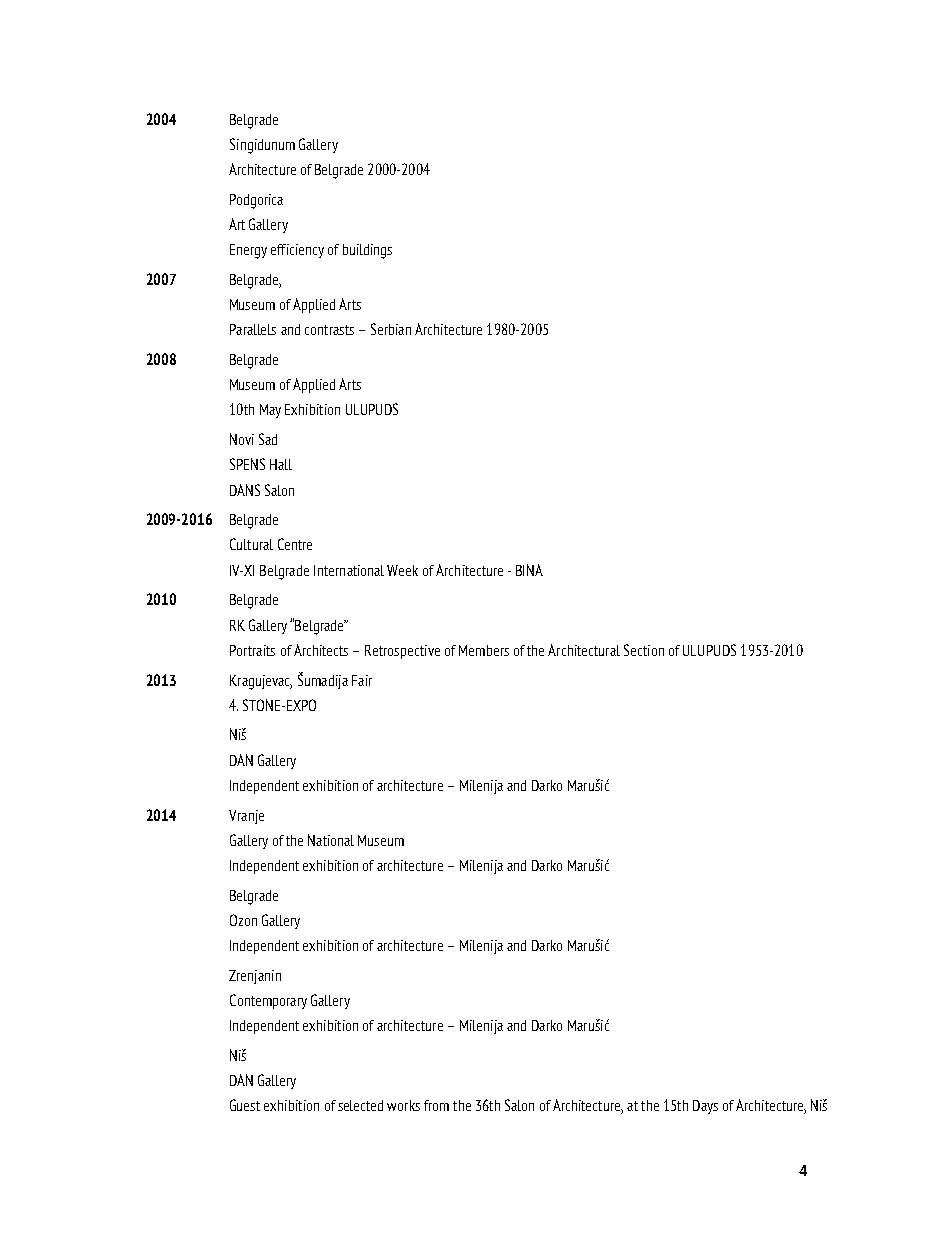 This screenshot has height=1233, width=952. What do you see at coordinates (245, 1105) in the screenshot?
I see `Guest` at bounding box center [245, 1105].
